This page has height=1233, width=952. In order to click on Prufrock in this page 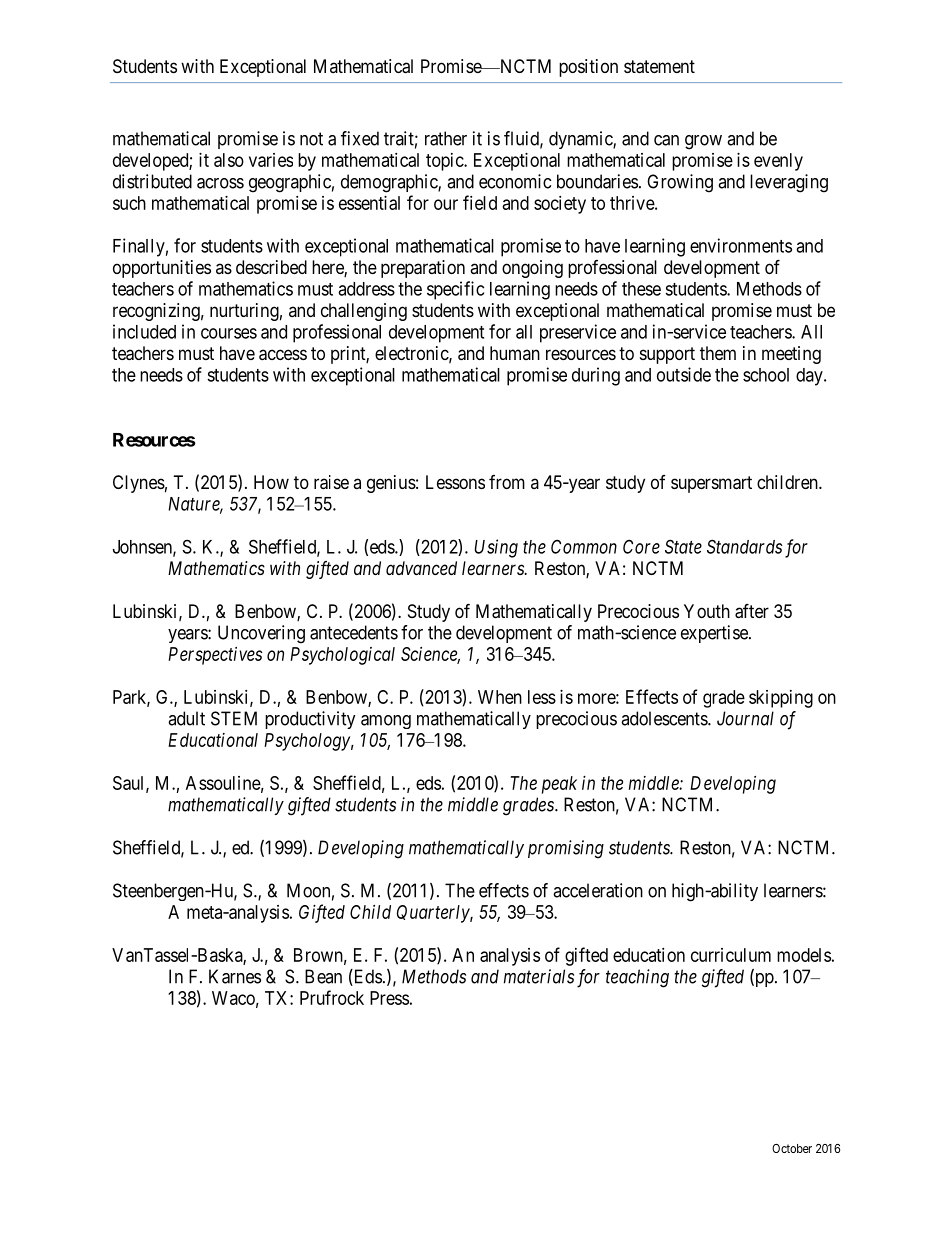, I will do `click(332, 997)`.
